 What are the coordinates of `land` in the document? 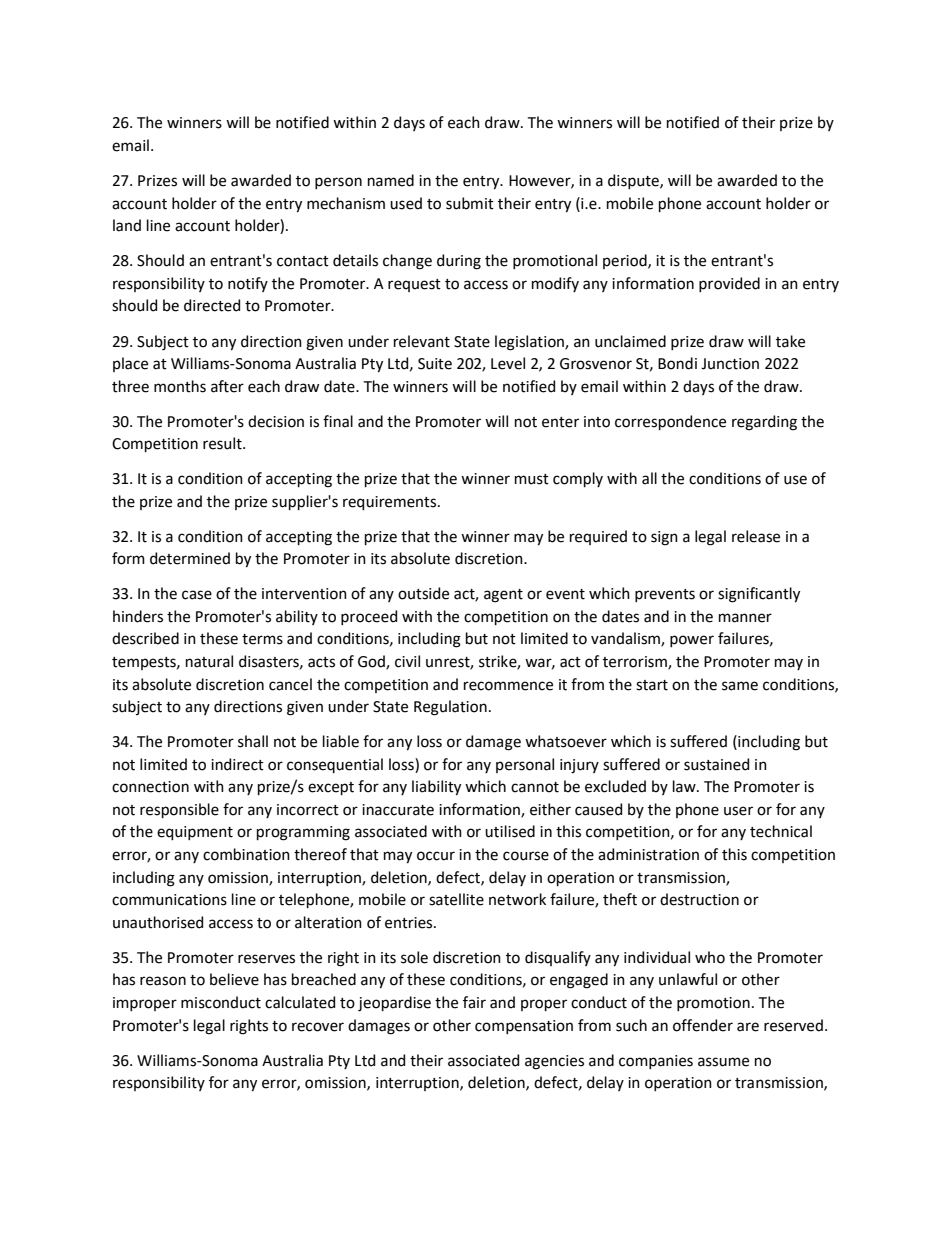 It's located at (127, 225).
